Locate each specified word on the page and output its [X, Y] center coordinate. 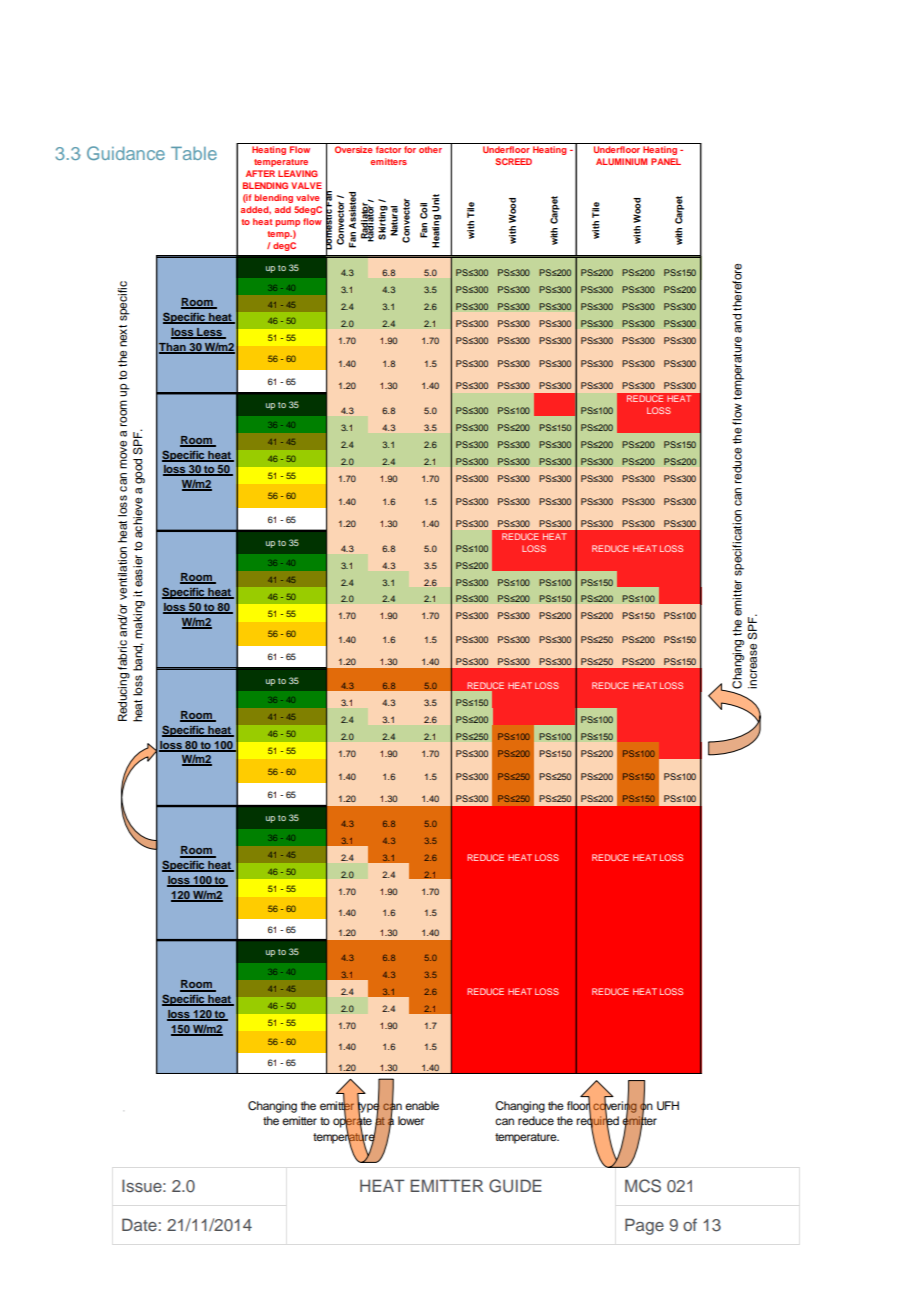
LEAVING [298, 173]
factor [388, 149]
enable [422, 1105]
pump [287, 223]
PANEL [666, 161]
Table [194, 153]
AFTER [260, 173]
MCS [643, 1186]
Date [139, 1224]
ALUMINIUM [621, 161]
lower [411, 1120]
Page [644, 1226]
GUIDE [515, 1186]
